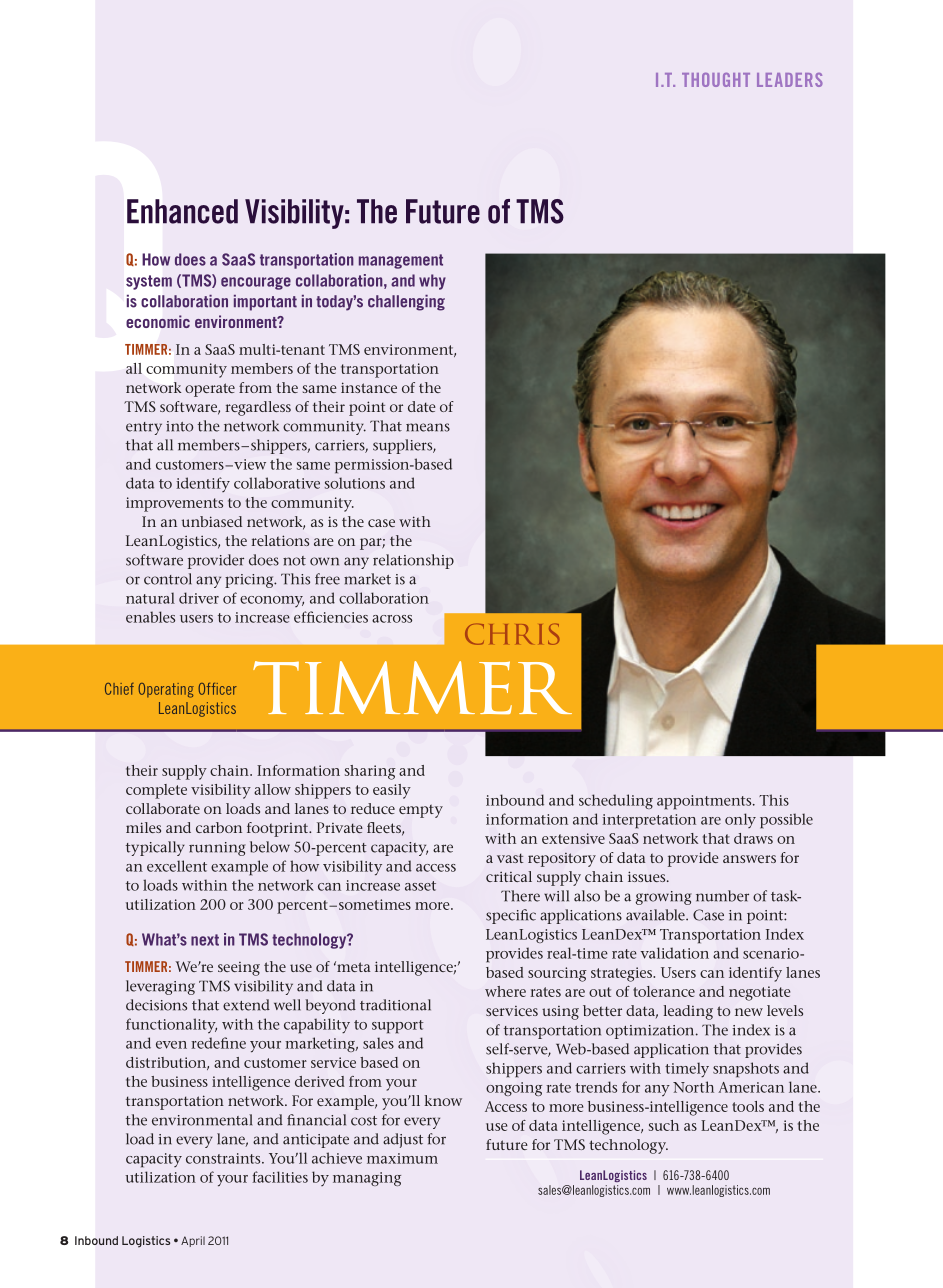 The image size is (943, 1288). Describe the element at coordinates (688, 1012) in the screenshot. I see `leading` at that location.
